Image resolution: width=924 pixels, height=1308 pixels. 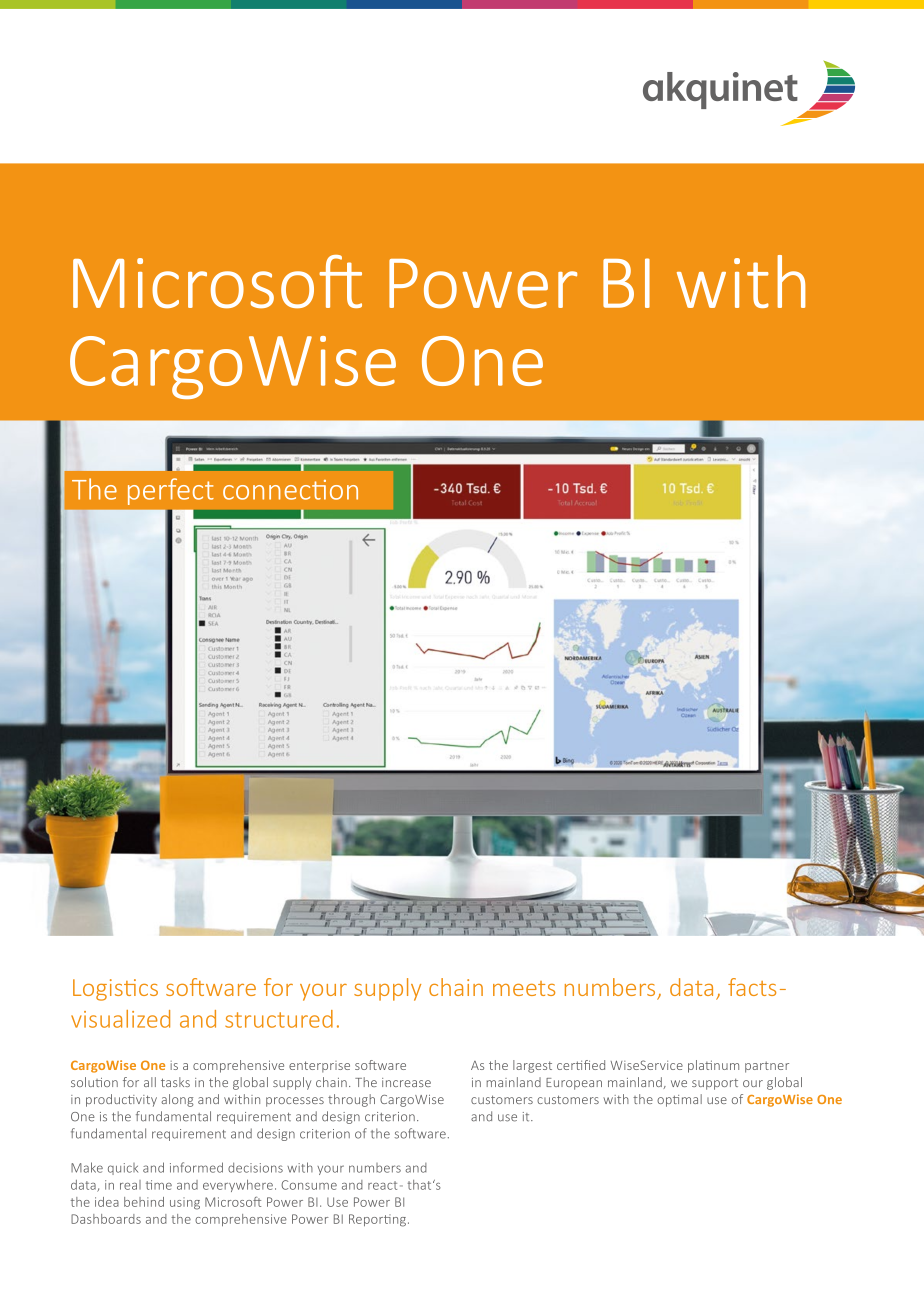 What do you see at coordinates (171, 491) in the document?
I see `perfect` at bounding box center [171, 491].
